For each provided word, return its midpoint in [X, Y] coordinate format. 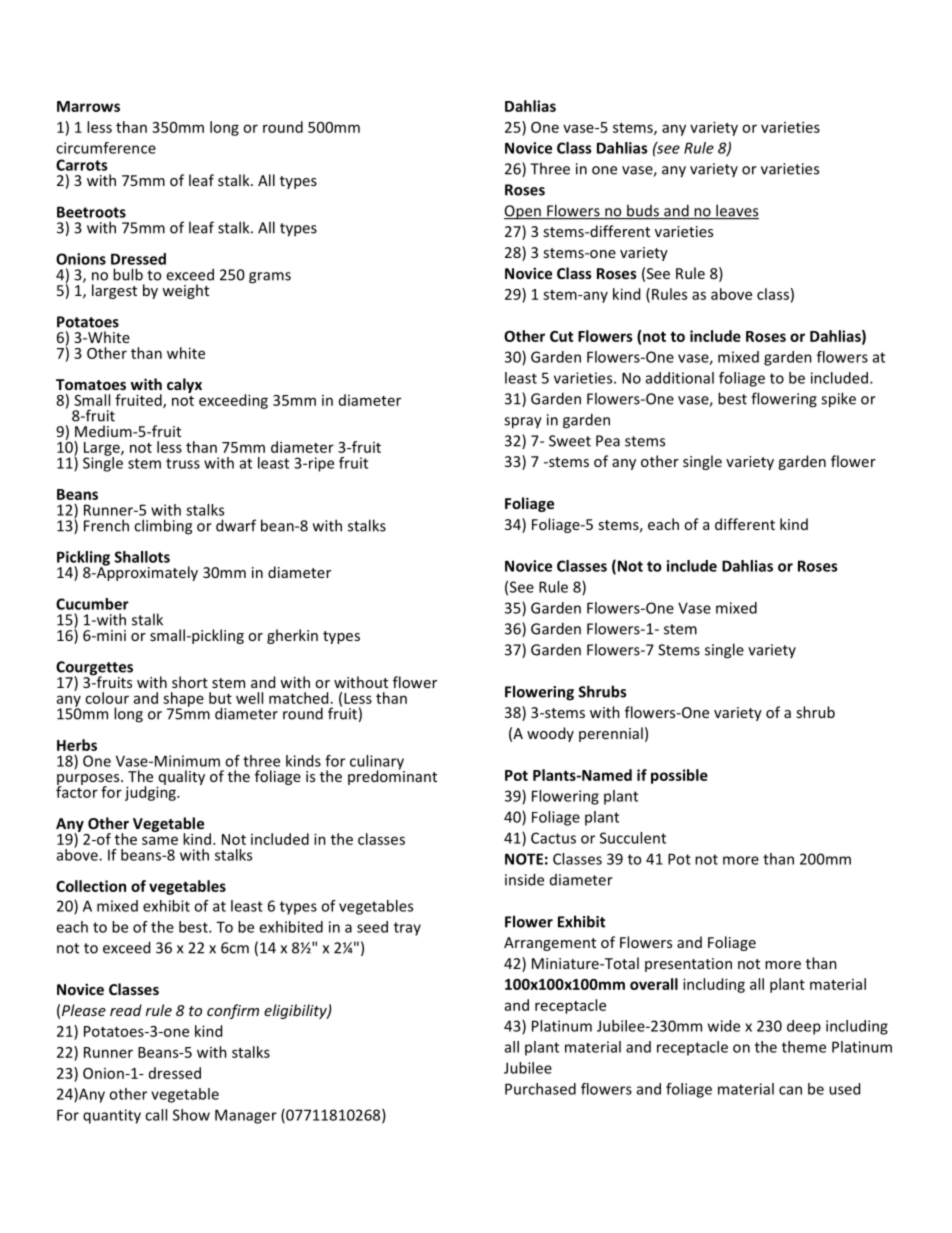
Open [523, 212]
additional [680, 378]
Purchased [540, 1089]
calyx [184, 385]
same [160, 840]
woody [550, 734]
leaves [736, 211]
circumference [106, 148]
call [156, 1115]
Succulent [633, 838]
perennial [611, 734]
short [190, 682]
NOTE [524, 859]
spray [523, 423]
